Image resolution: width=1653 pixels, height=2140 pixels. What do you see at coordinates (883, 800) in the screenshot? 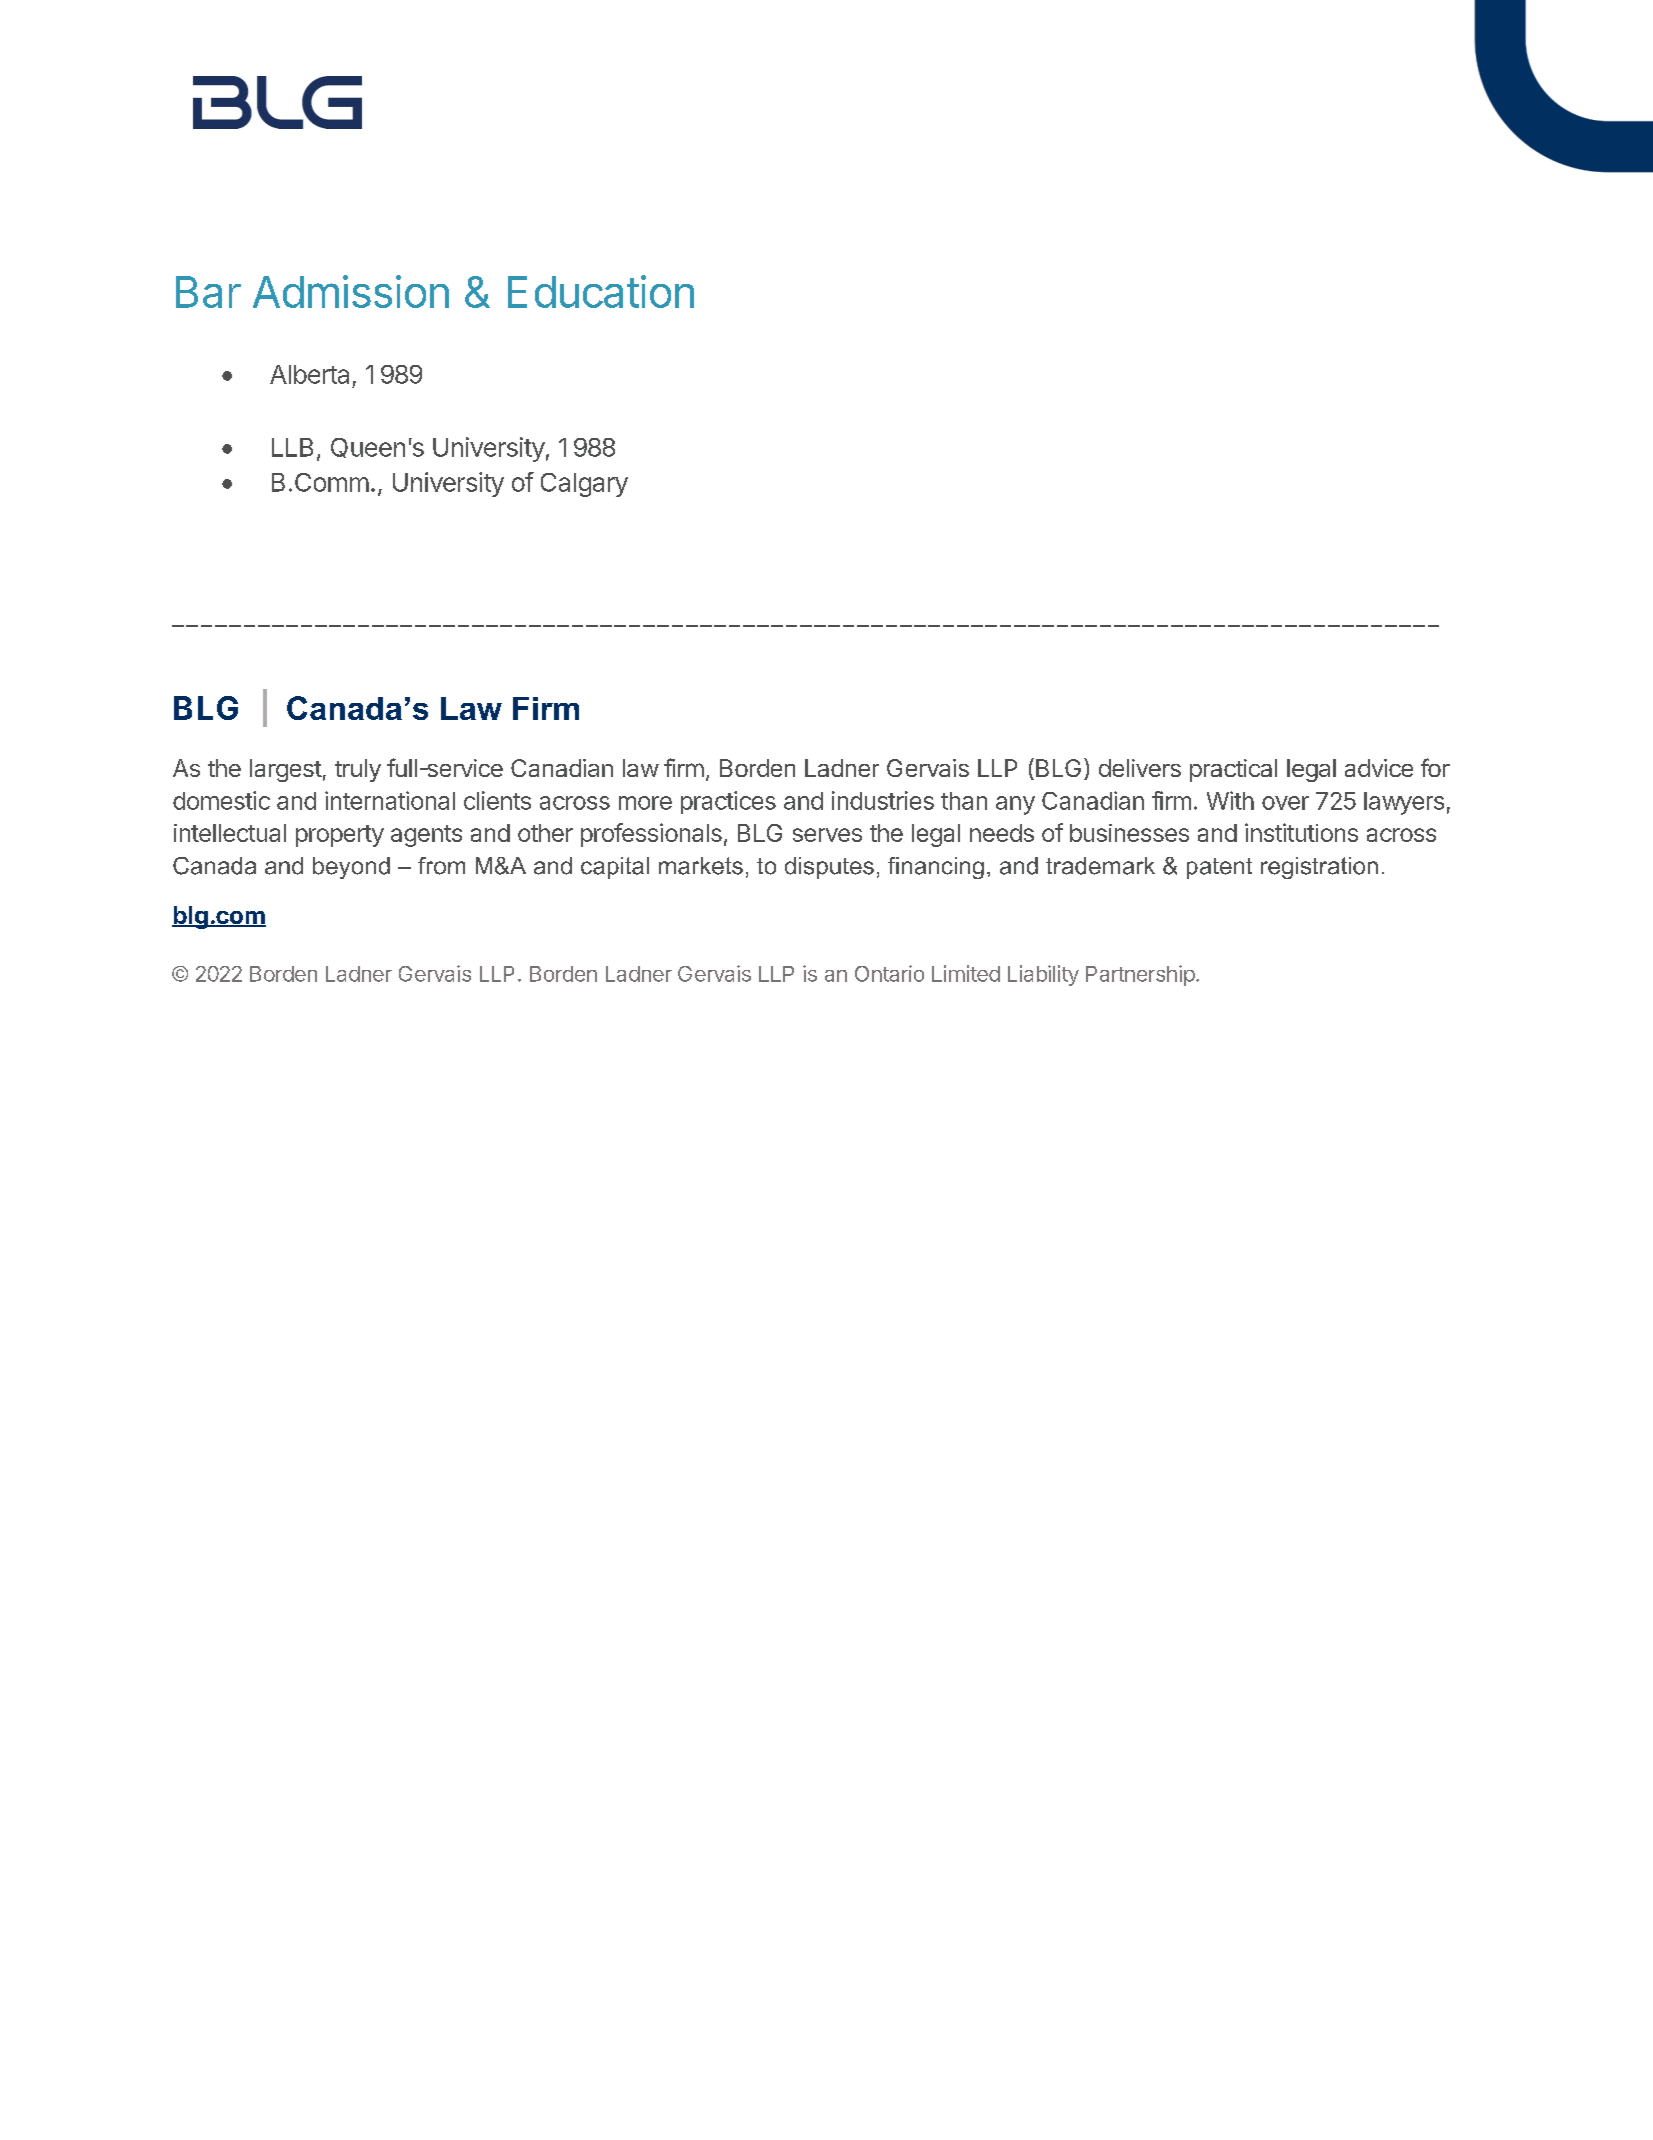
I see `industries` at bounding box center [883, 800].
